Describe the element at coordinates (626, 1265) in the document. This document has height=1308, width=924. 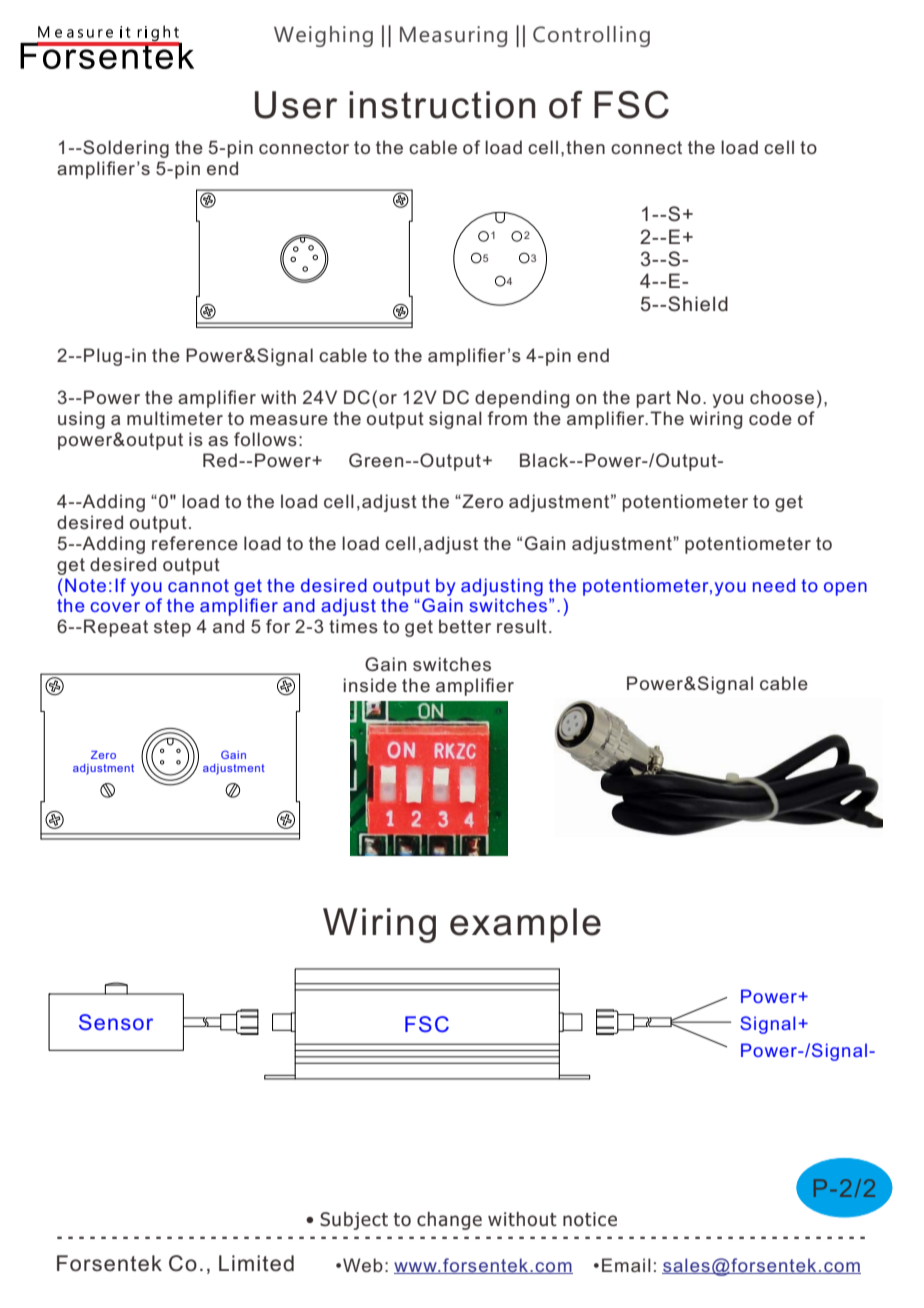
I see `Email` at that location.
